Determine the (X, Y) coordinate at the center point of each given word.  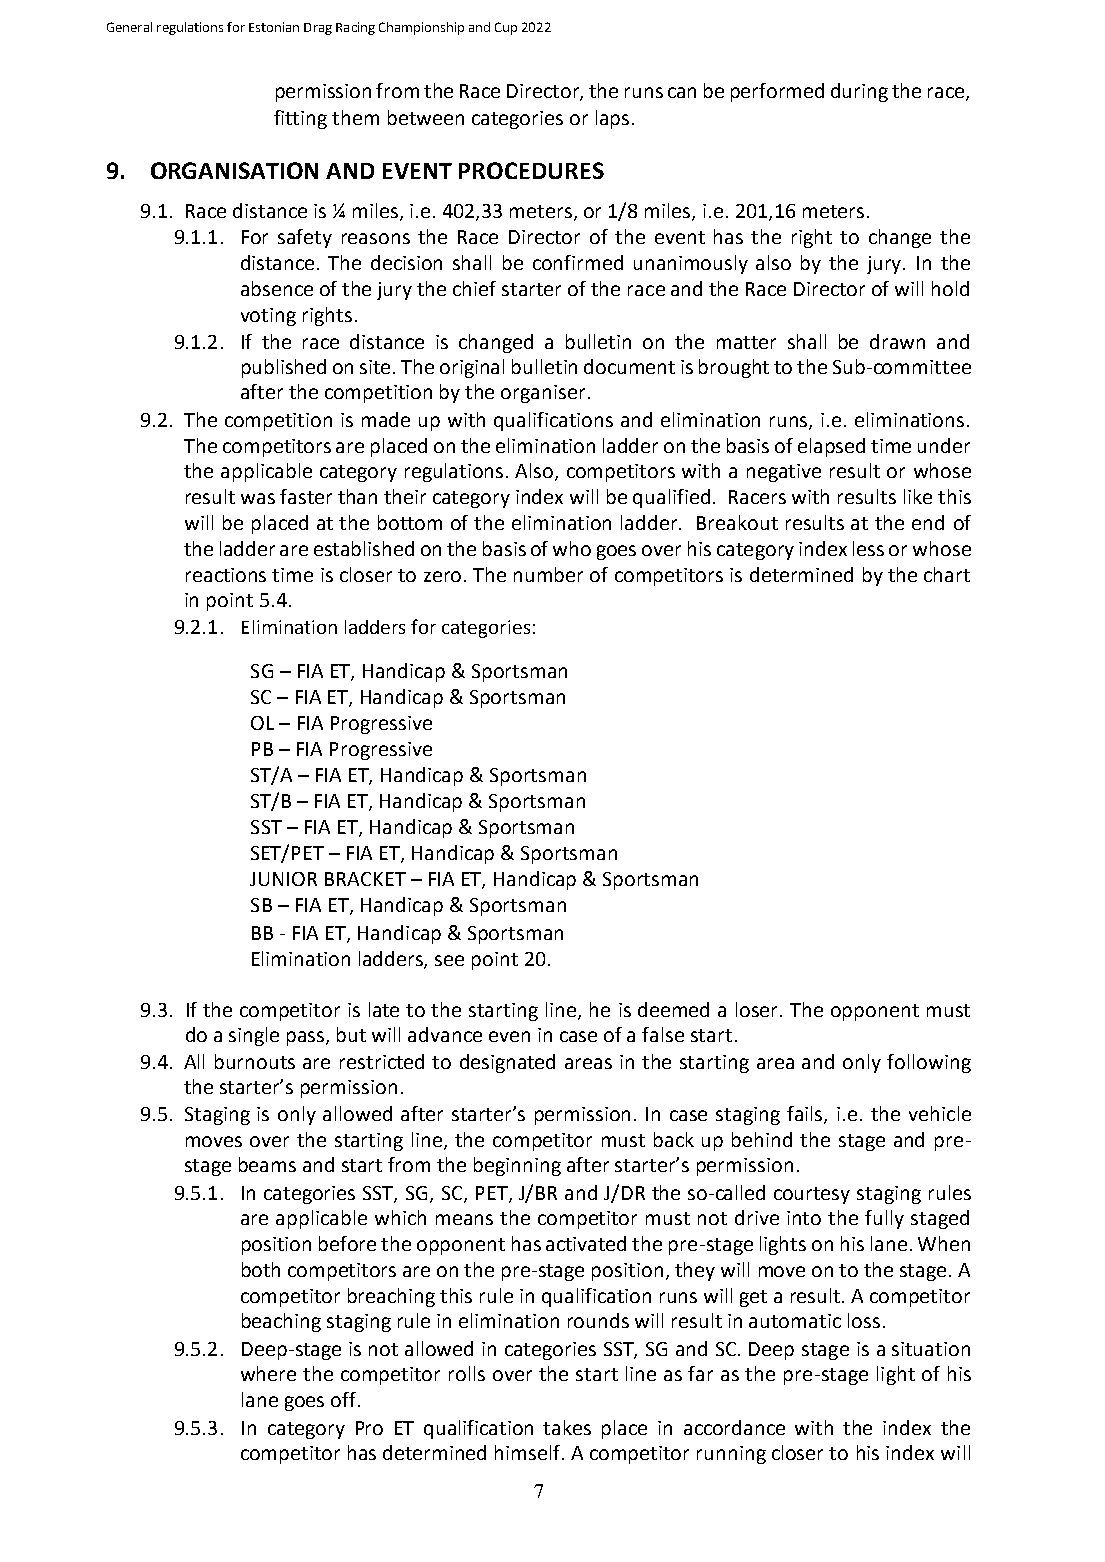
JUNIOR (283, 879)
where (268, 1373)
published (284, 368)
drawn (897, 341)
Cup (506, 28)
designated (507, 1063)
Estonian (274, 27)
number (548, 574)
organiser (543, 394)
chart (947, 574)
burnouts (255, 1061)
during (859, 92)
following (929, 1063)
